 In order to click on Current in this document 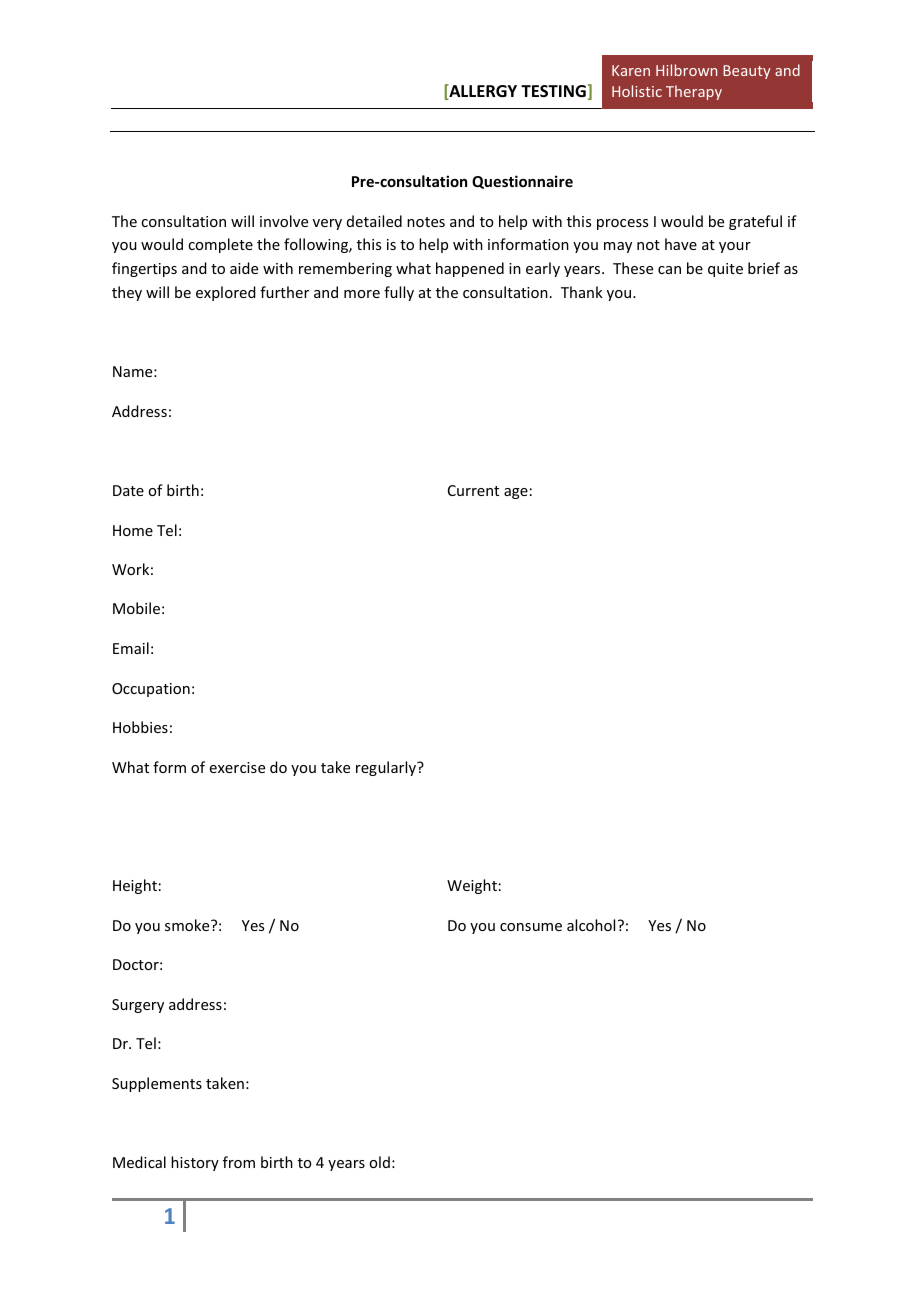, I will do `click(473, 490)`.
